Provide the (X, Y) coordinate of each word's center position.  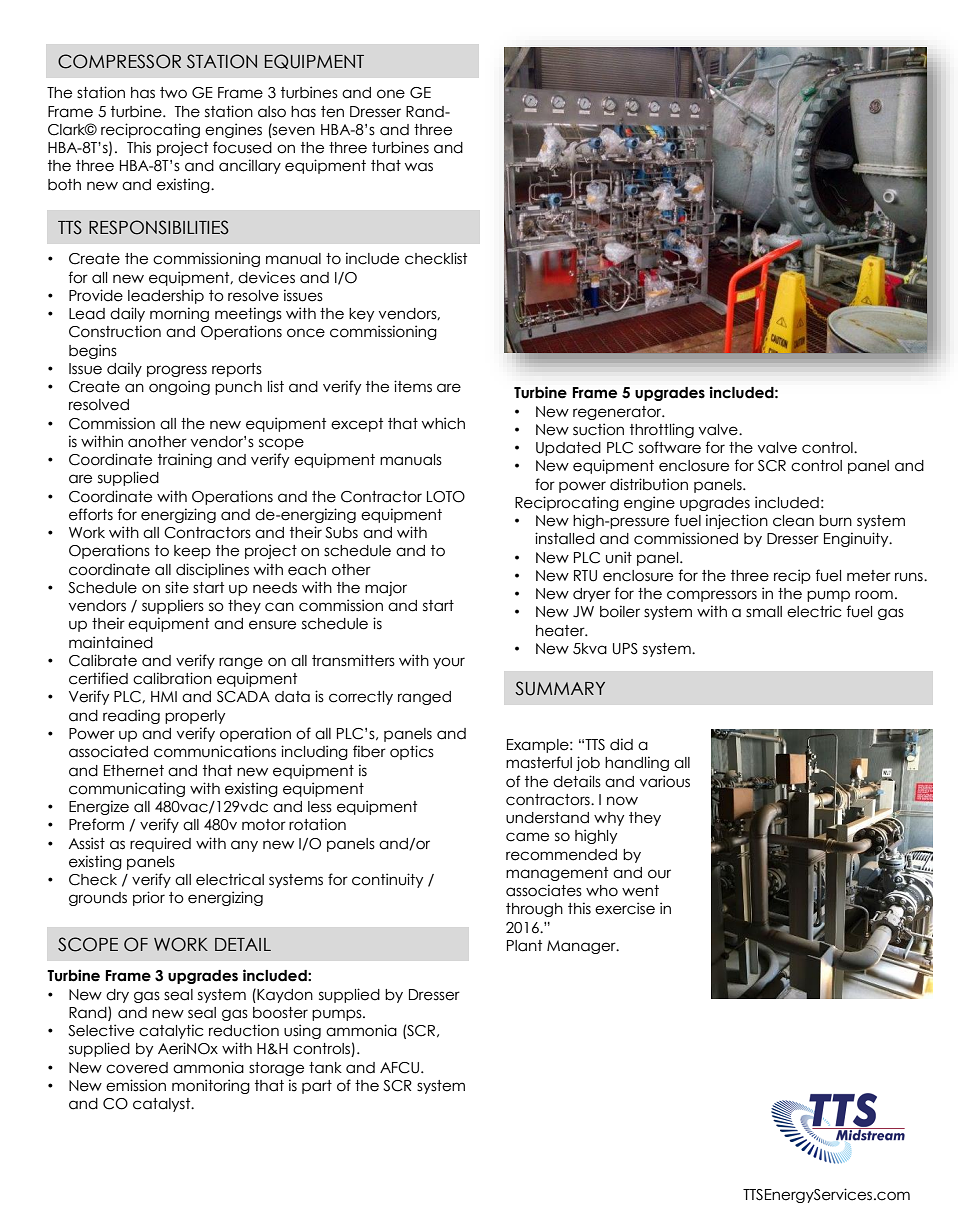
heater (561, 631)
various (665, 781)
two (173, 93)
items (413, 386)
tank (325, 1068)
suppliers (173, 606)
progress (177, 371)
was (419, 167)
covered (137, 1068)
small (764, 612)
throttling (662, 430)
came (527, 837)
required (160, 844)
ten (332, 112)
